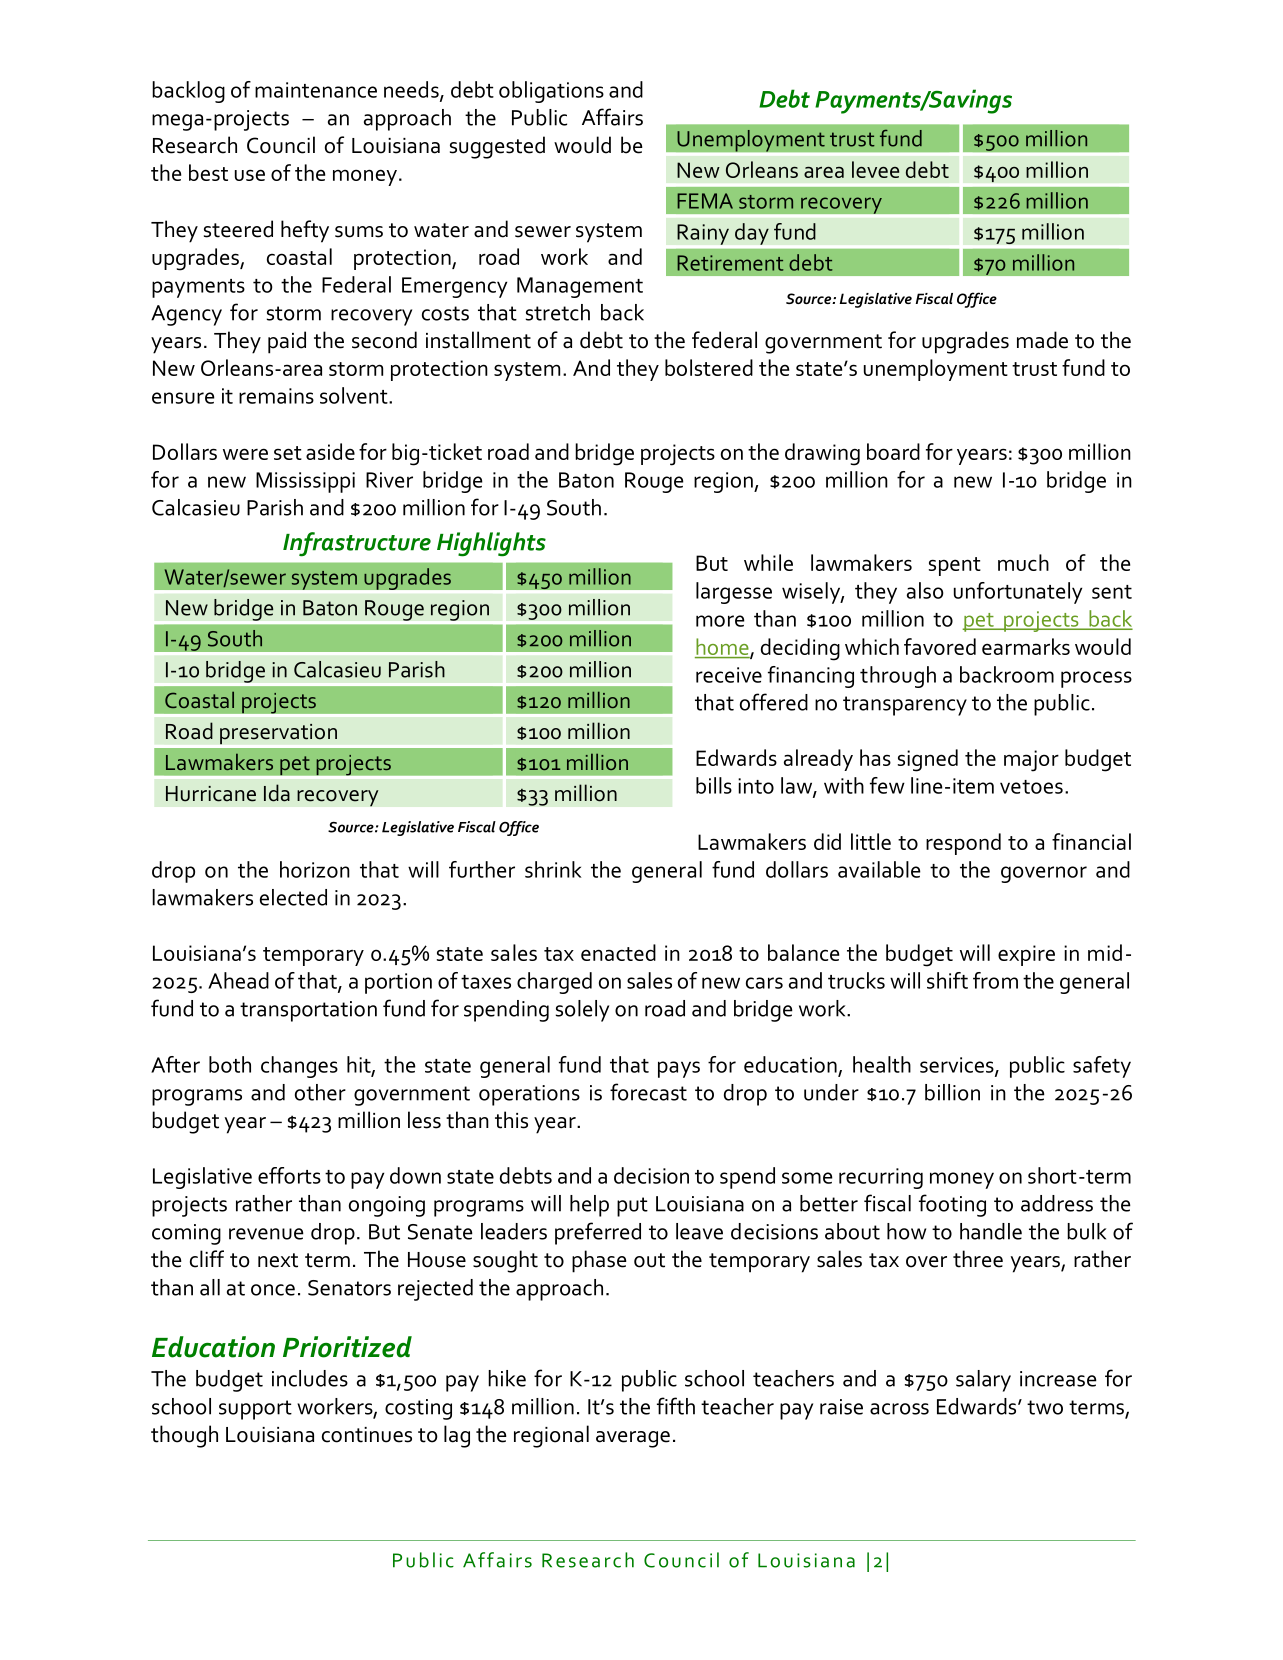  What do you see at coordinates (277, 793) in the document?
I see `Ida` at bounding box center [277, 793].
